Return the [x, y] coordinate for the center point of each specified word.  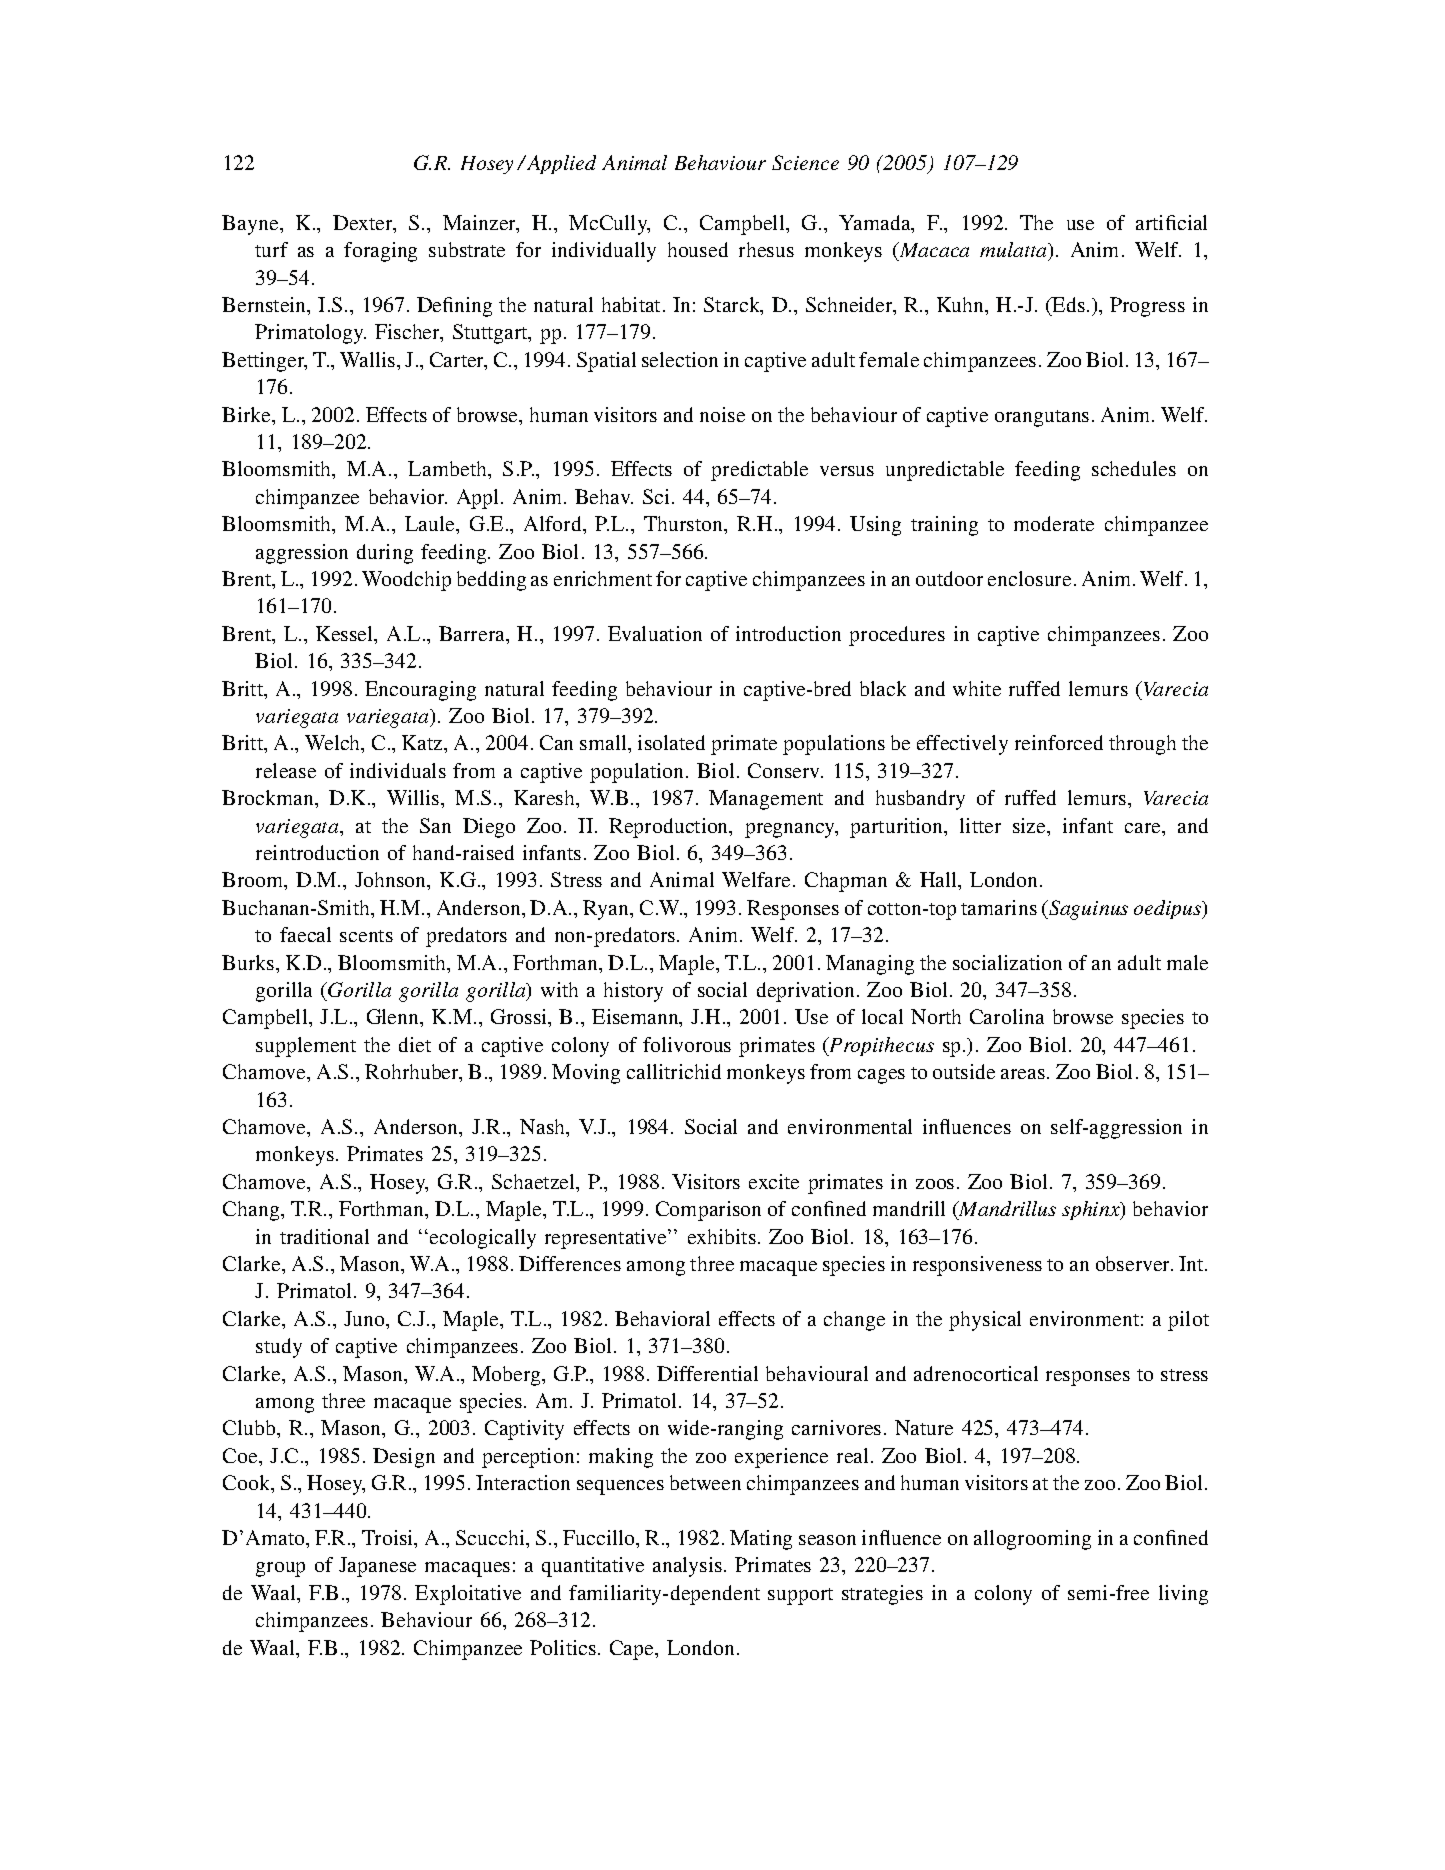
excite [774, 1181]
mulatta [1015, 251]
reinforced [1059, 742]
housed [698, 249]
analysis [689, 1567]
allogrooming [1032, 1540]
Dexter [364, 224]
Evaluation [655, 633]
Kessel [346, 635]
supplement [306, 1047]
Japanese [377, 1567]
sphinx [1092, 1210]
